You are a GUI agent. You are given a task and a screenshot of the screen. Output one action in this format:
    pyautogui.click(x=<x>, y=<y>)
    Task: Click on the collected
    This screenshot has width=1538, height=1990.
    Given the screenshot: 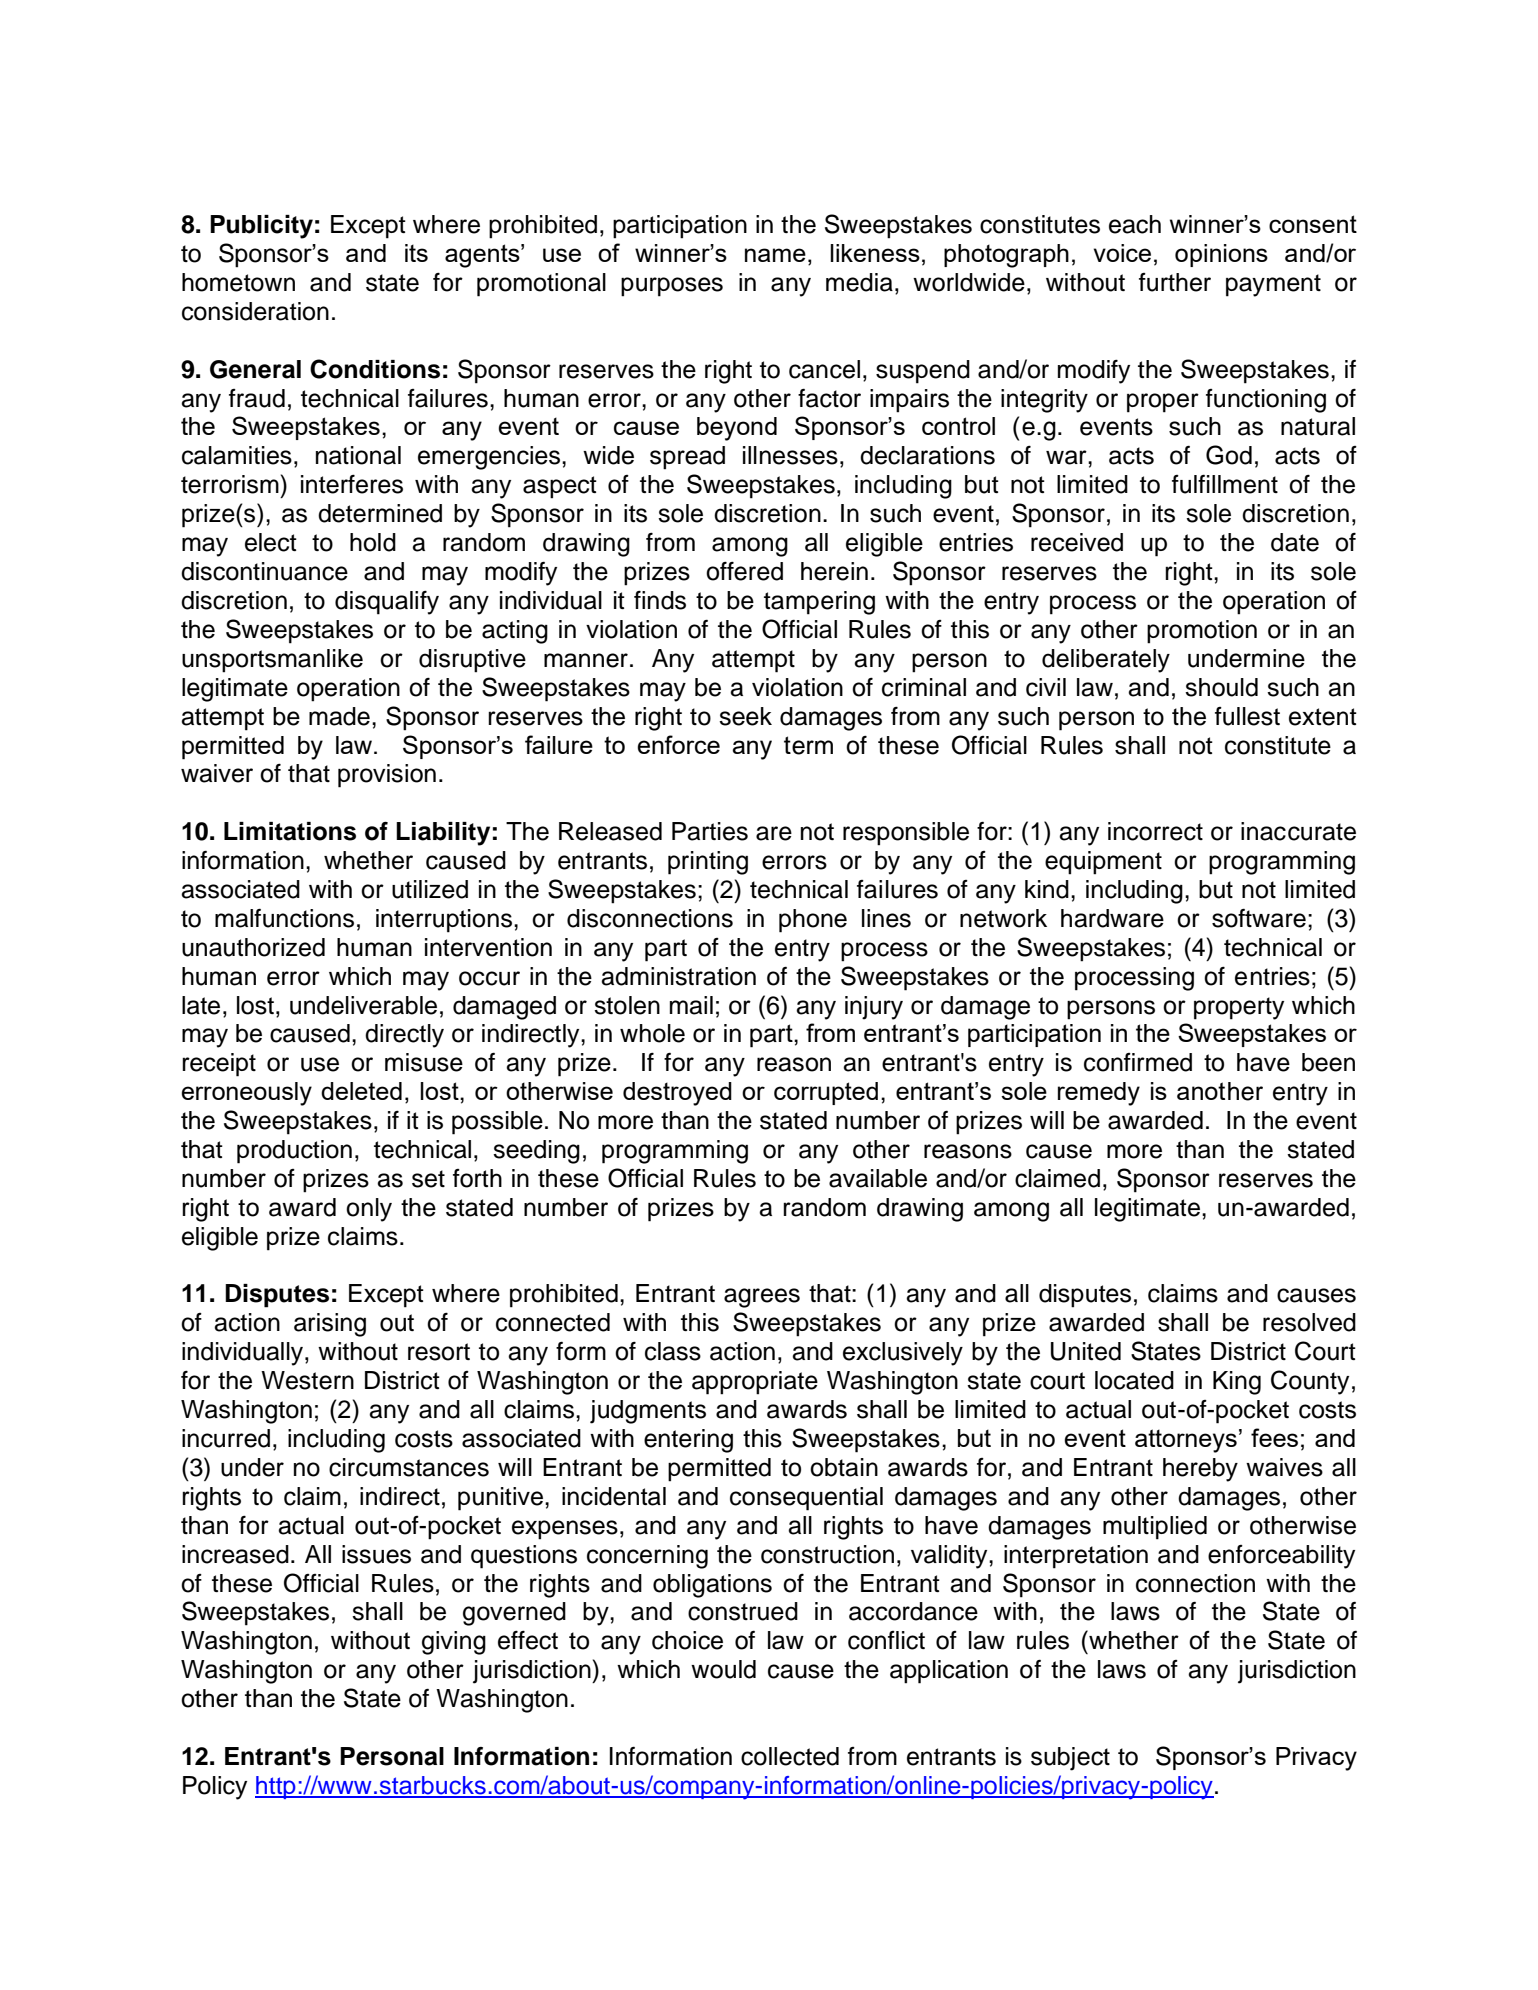 What is the action you would take?
    pyautogui.click(x=790, y=1756)
